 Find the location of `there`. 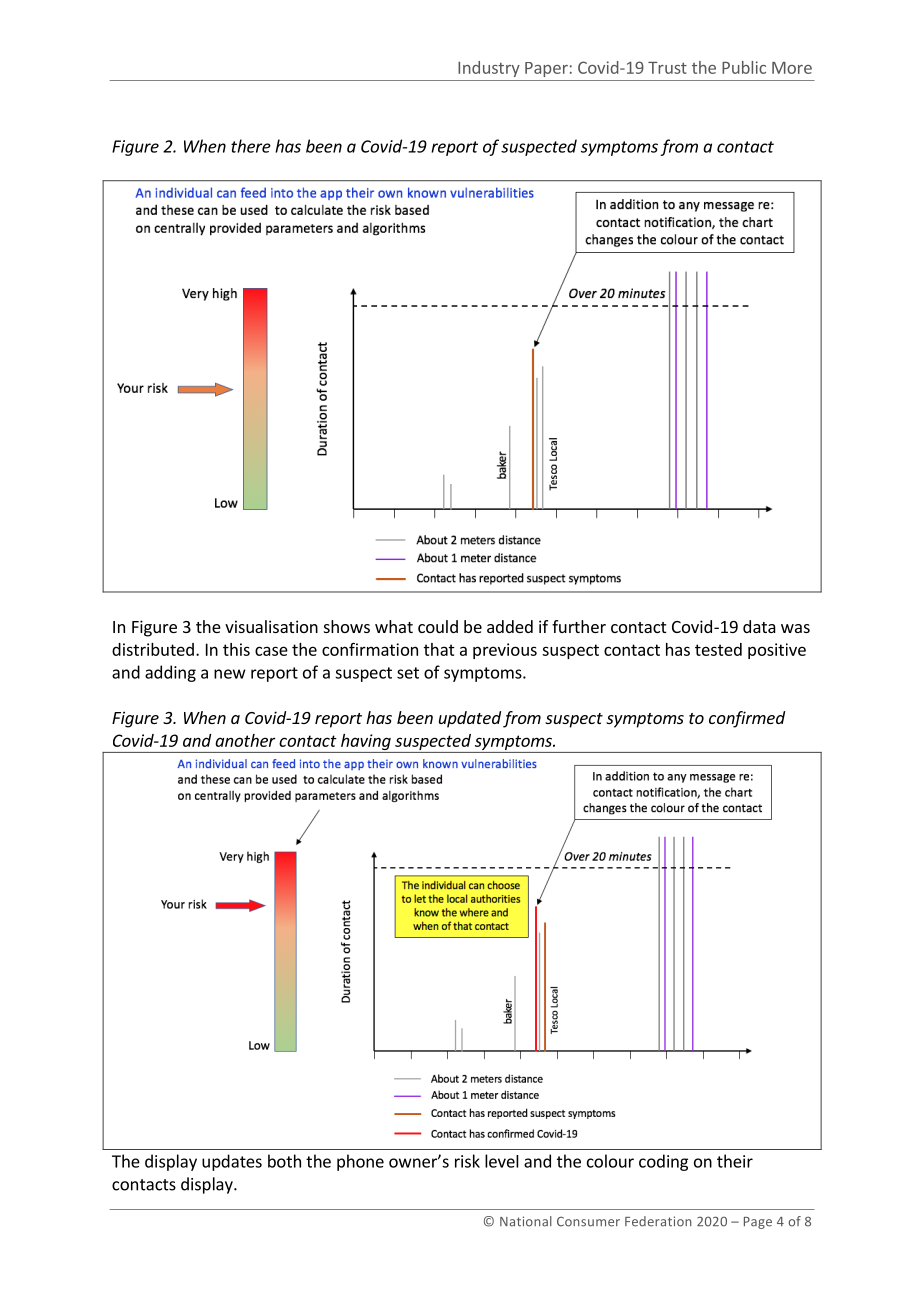

there is located at coordinates (251, 146).
